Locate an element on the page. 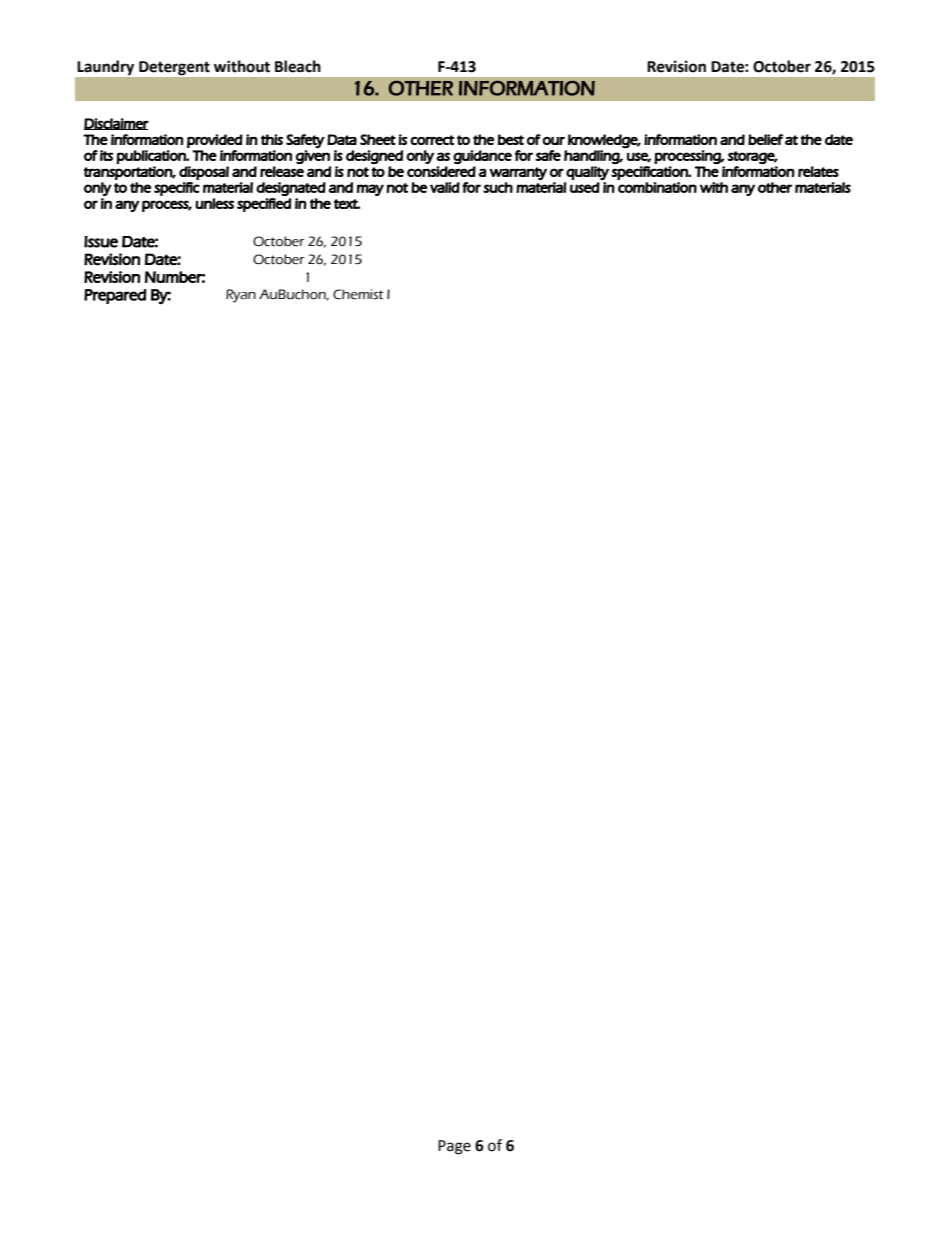 The image size is (952, 1233). belief is located at coordinates (765, 139).
